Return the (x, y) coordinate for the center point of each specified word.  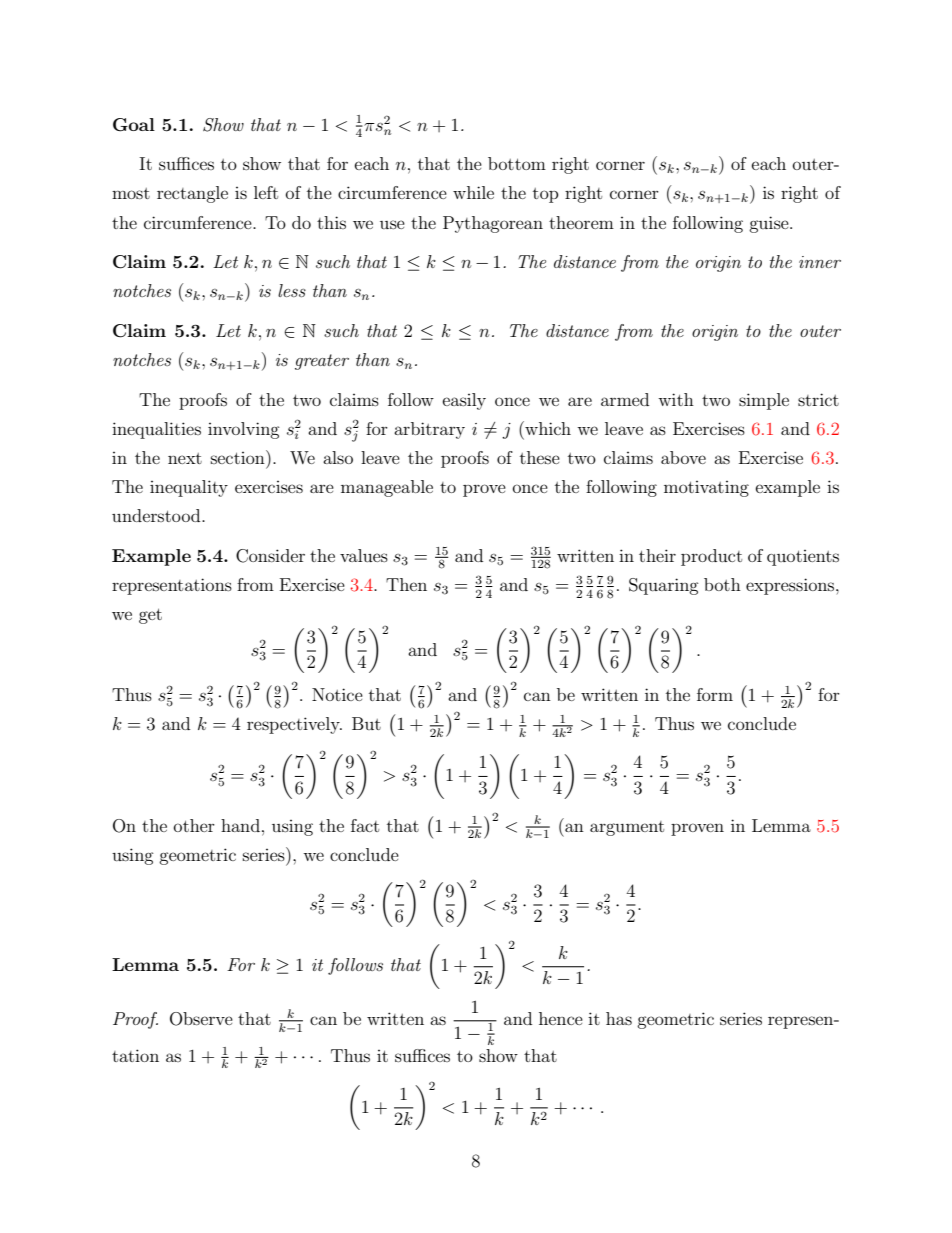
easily (464, 401)
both (722, 584)
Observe (201, 1019)
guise (770, 224)
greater (322, 362)
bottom (517, 163)
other (194, 825)
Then (406, 584)
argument (627, 828)
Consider (270, 556)
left (266, 192)
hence (561, 1018)
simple (764, 401)
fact (365, 825)
